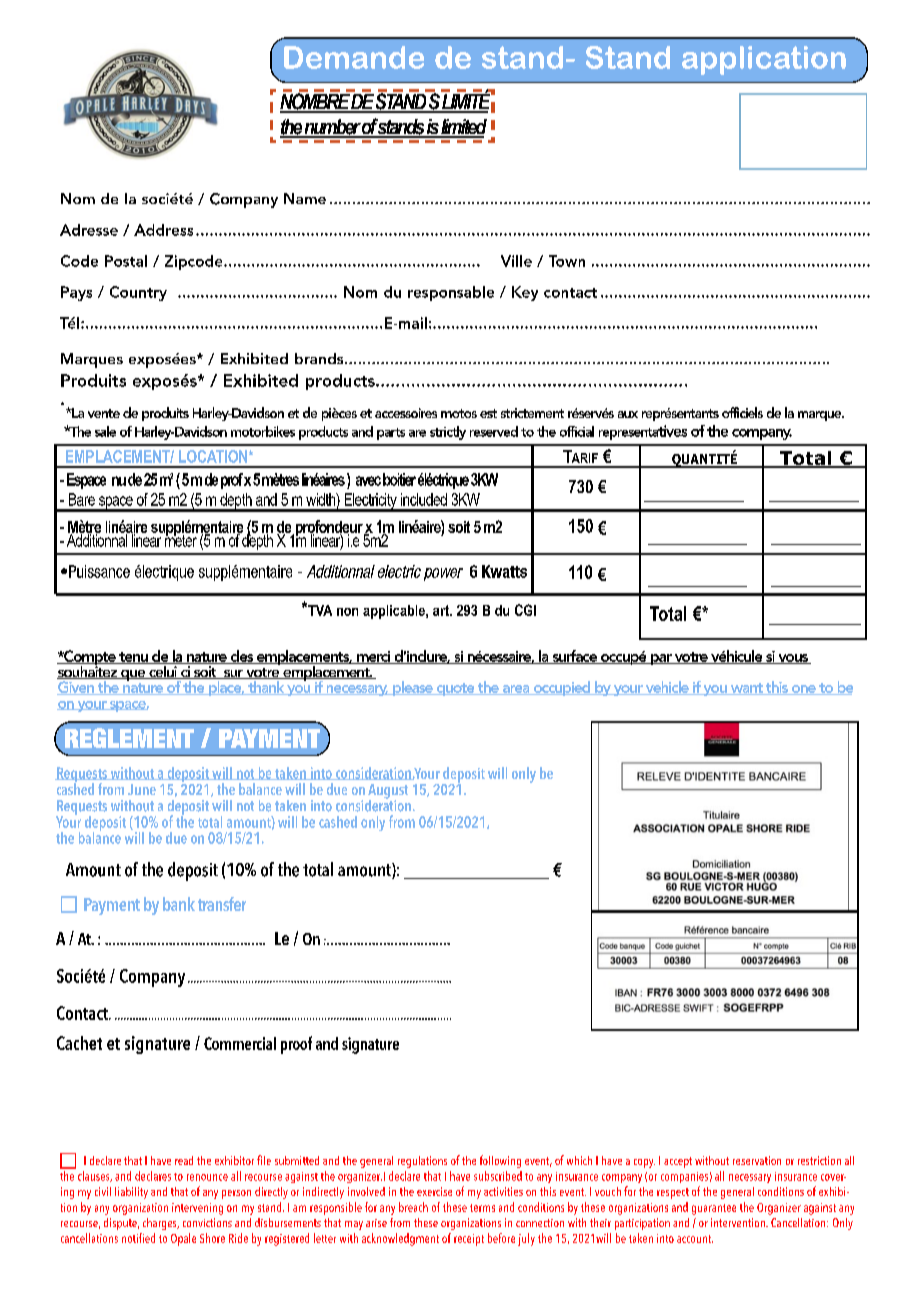 The height and width of the screenshot is (1308, 924). Describe the element at coordinates (388, 792) in the screenshot. I see `August` at that location.
